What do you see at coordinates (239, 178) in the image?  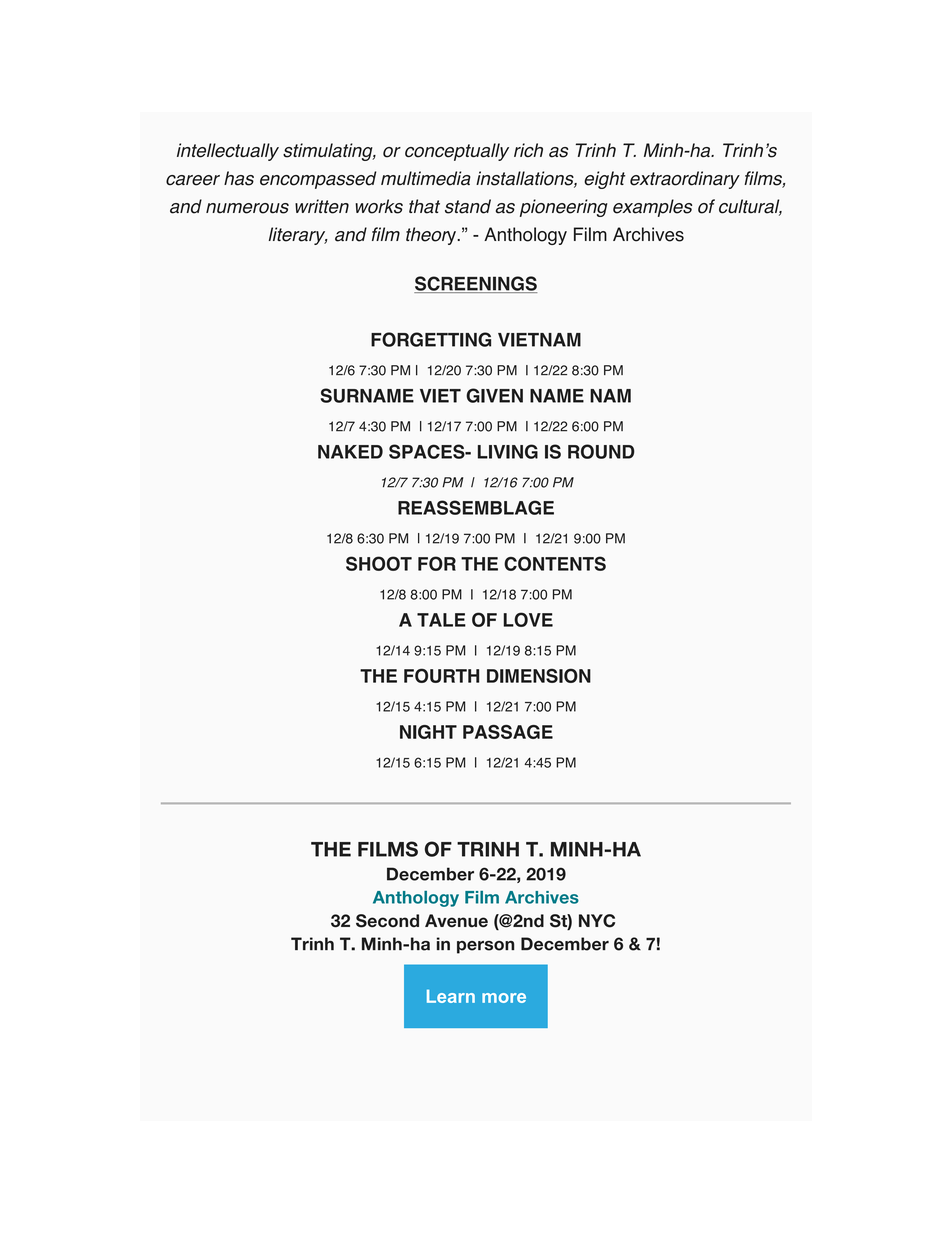 I see `has` at bounding box center [239, 178].
